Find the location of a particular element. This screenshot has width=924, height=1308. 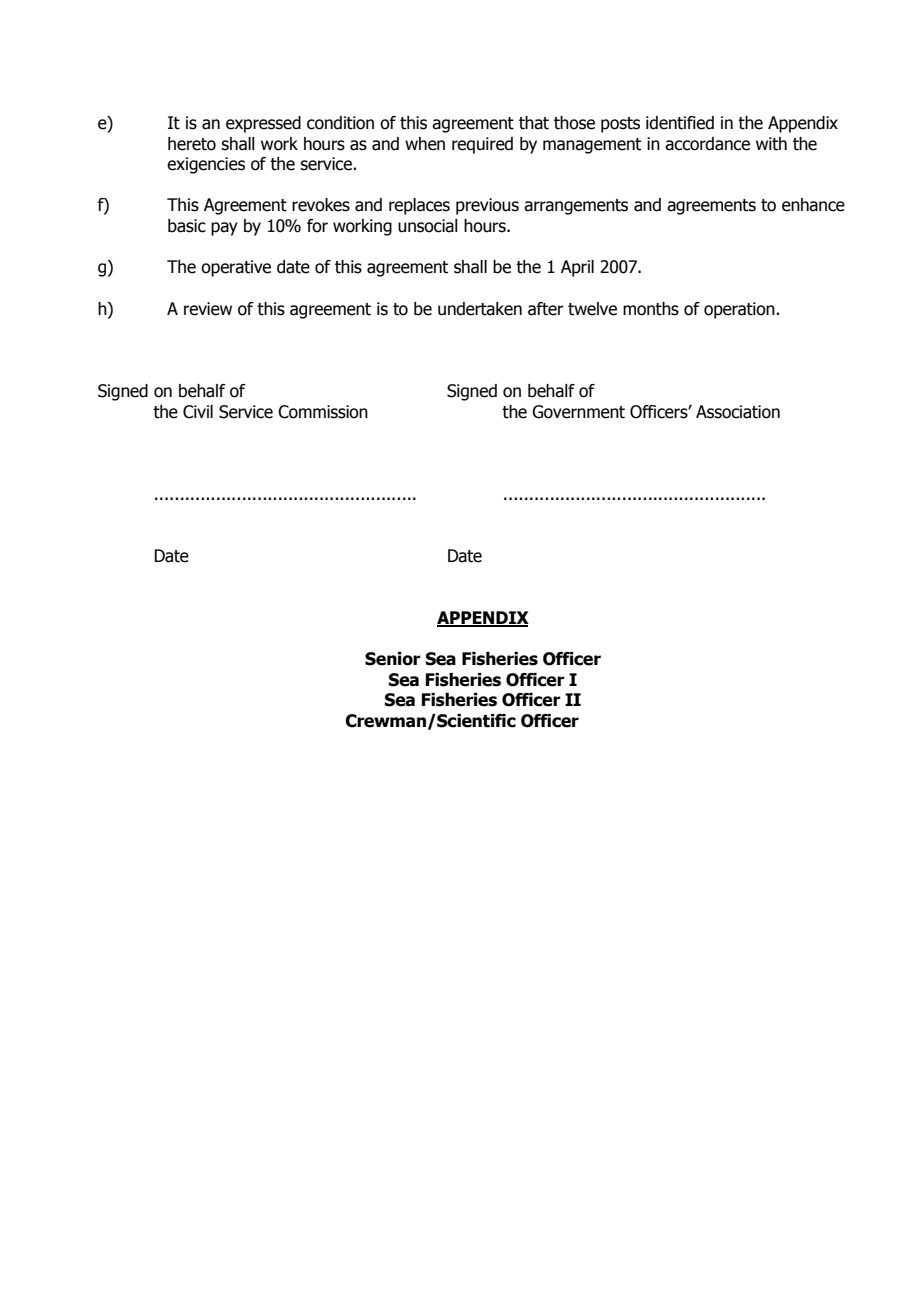

review is located at coordinates (208, 309).
